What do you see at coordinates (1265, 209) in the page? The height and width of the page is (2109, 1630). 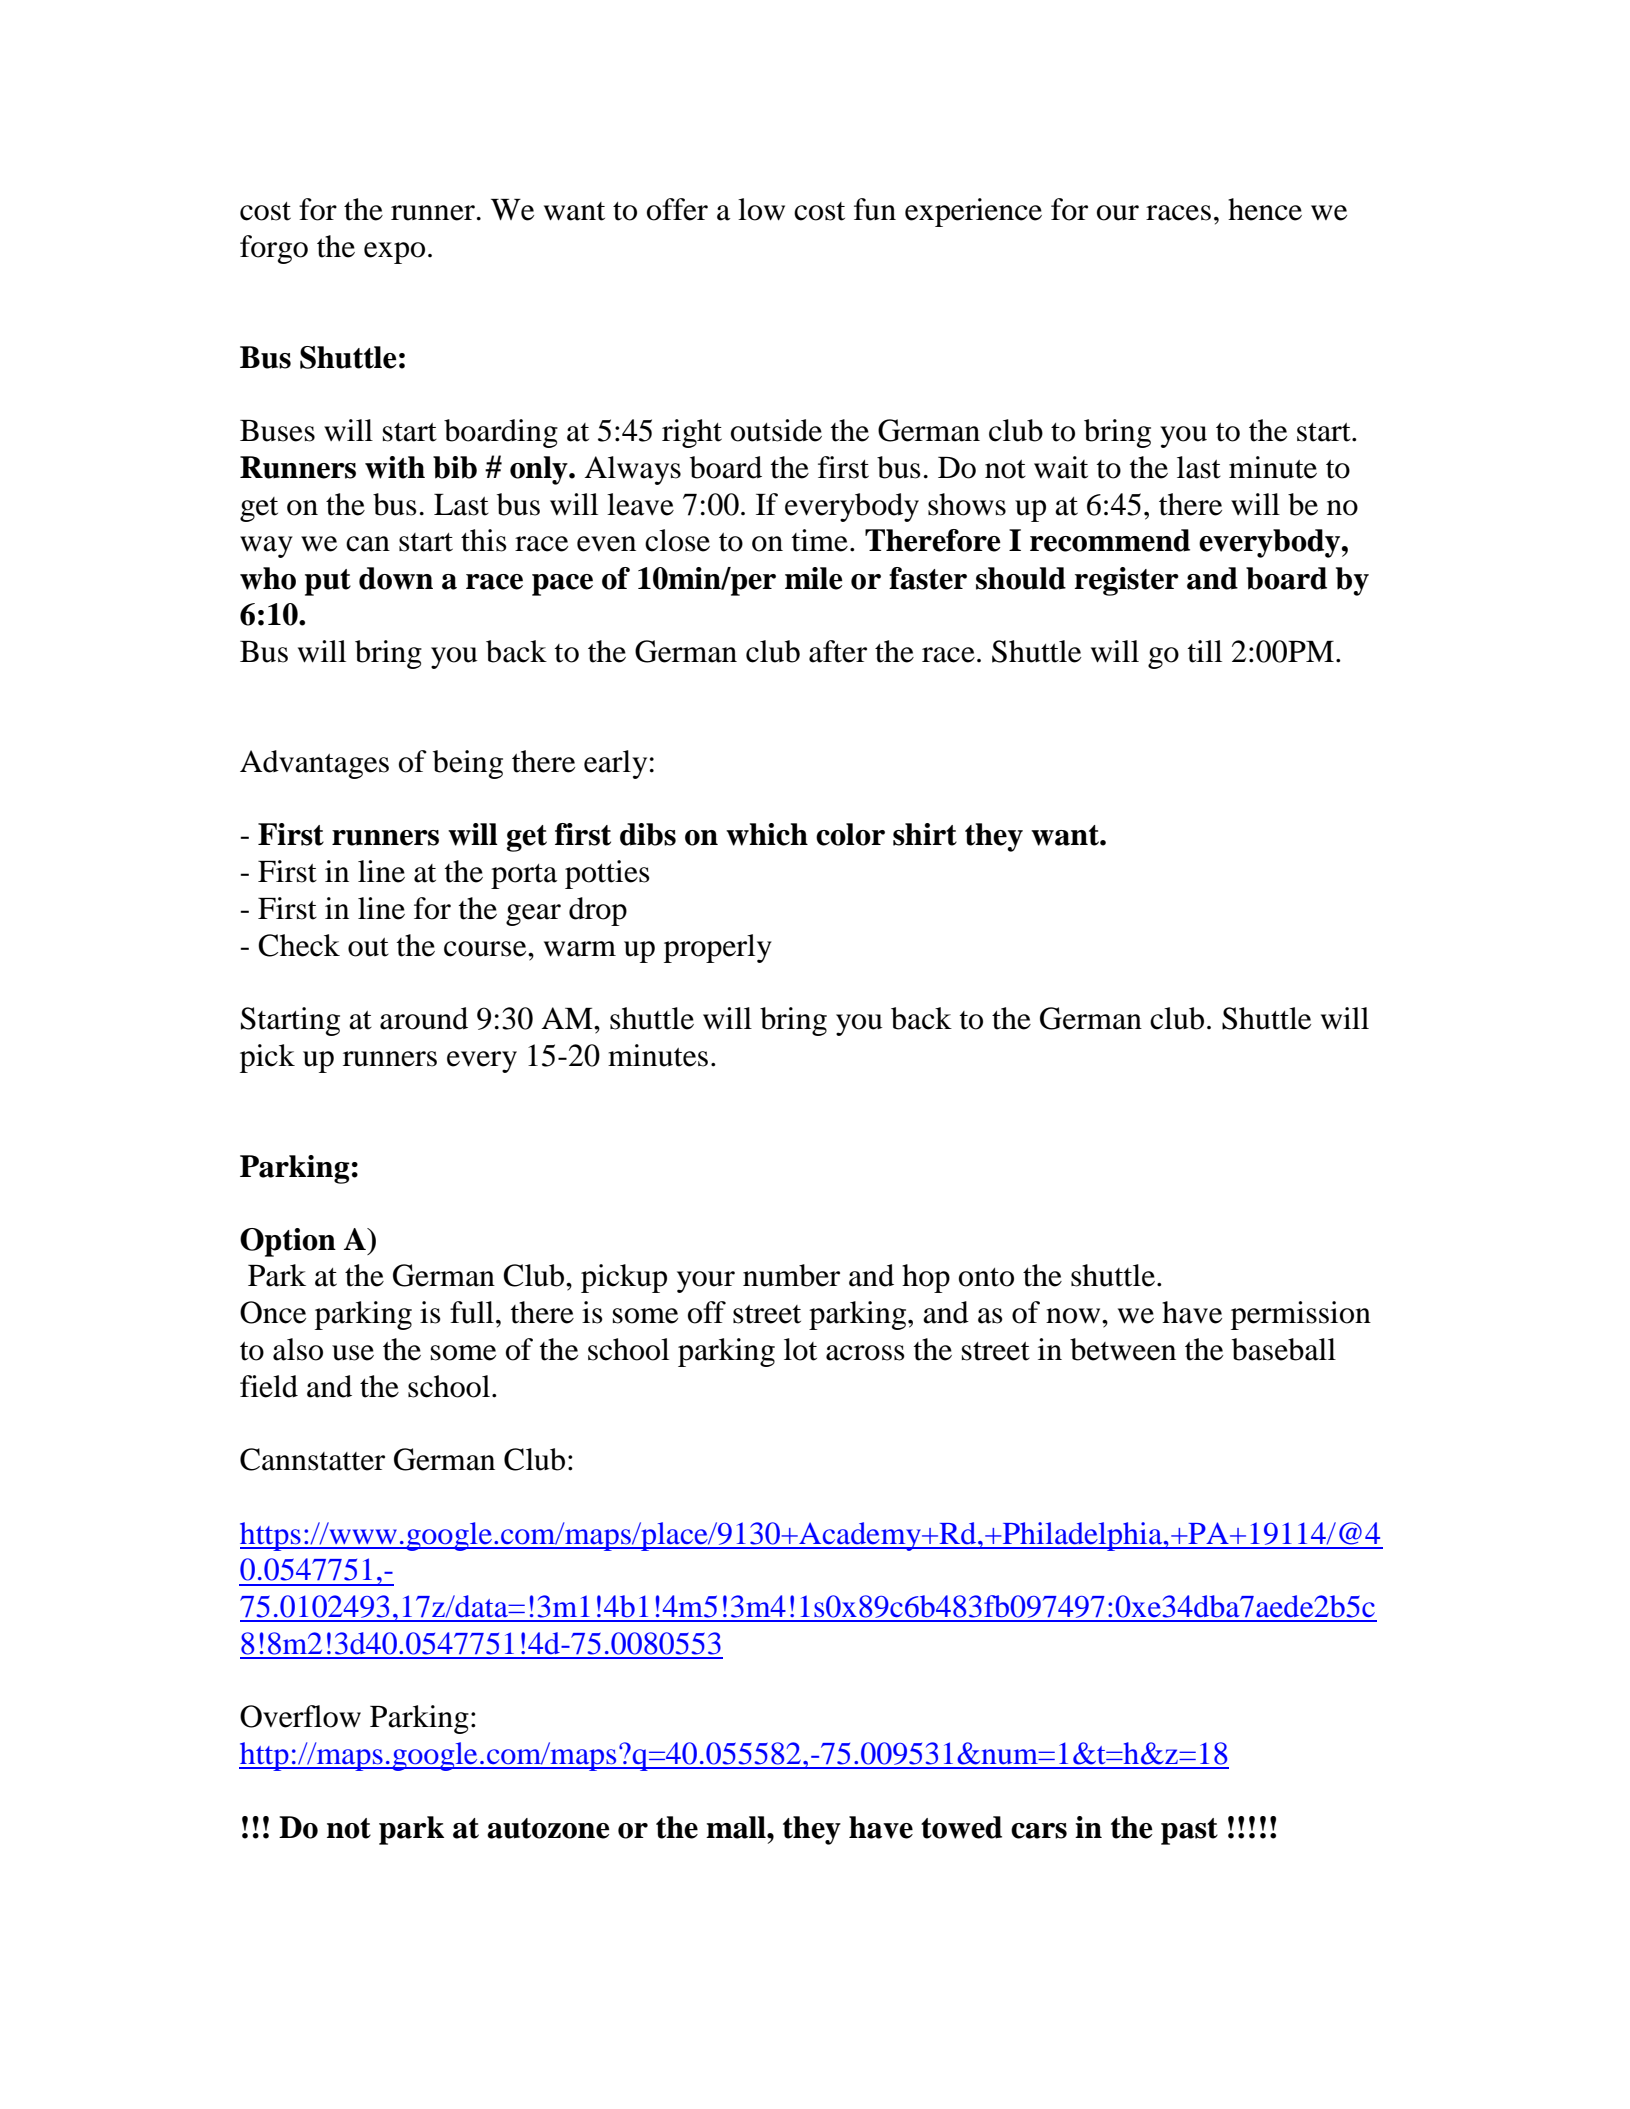 I see `hence` at bounding box center [1265, 209].
